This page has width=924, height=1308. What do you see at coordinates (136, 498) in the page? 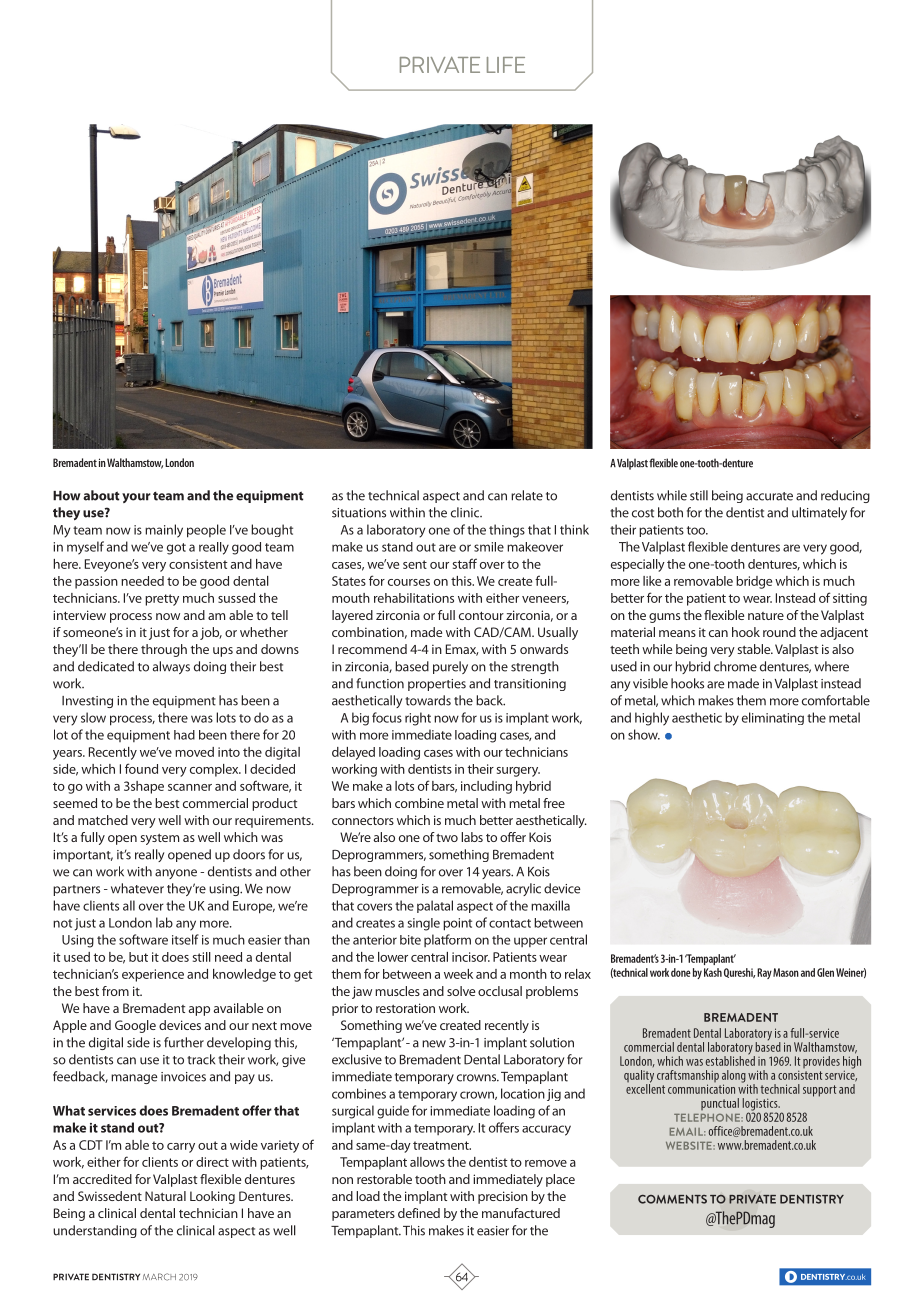
I see `your` at bounding box center [136, 498].
